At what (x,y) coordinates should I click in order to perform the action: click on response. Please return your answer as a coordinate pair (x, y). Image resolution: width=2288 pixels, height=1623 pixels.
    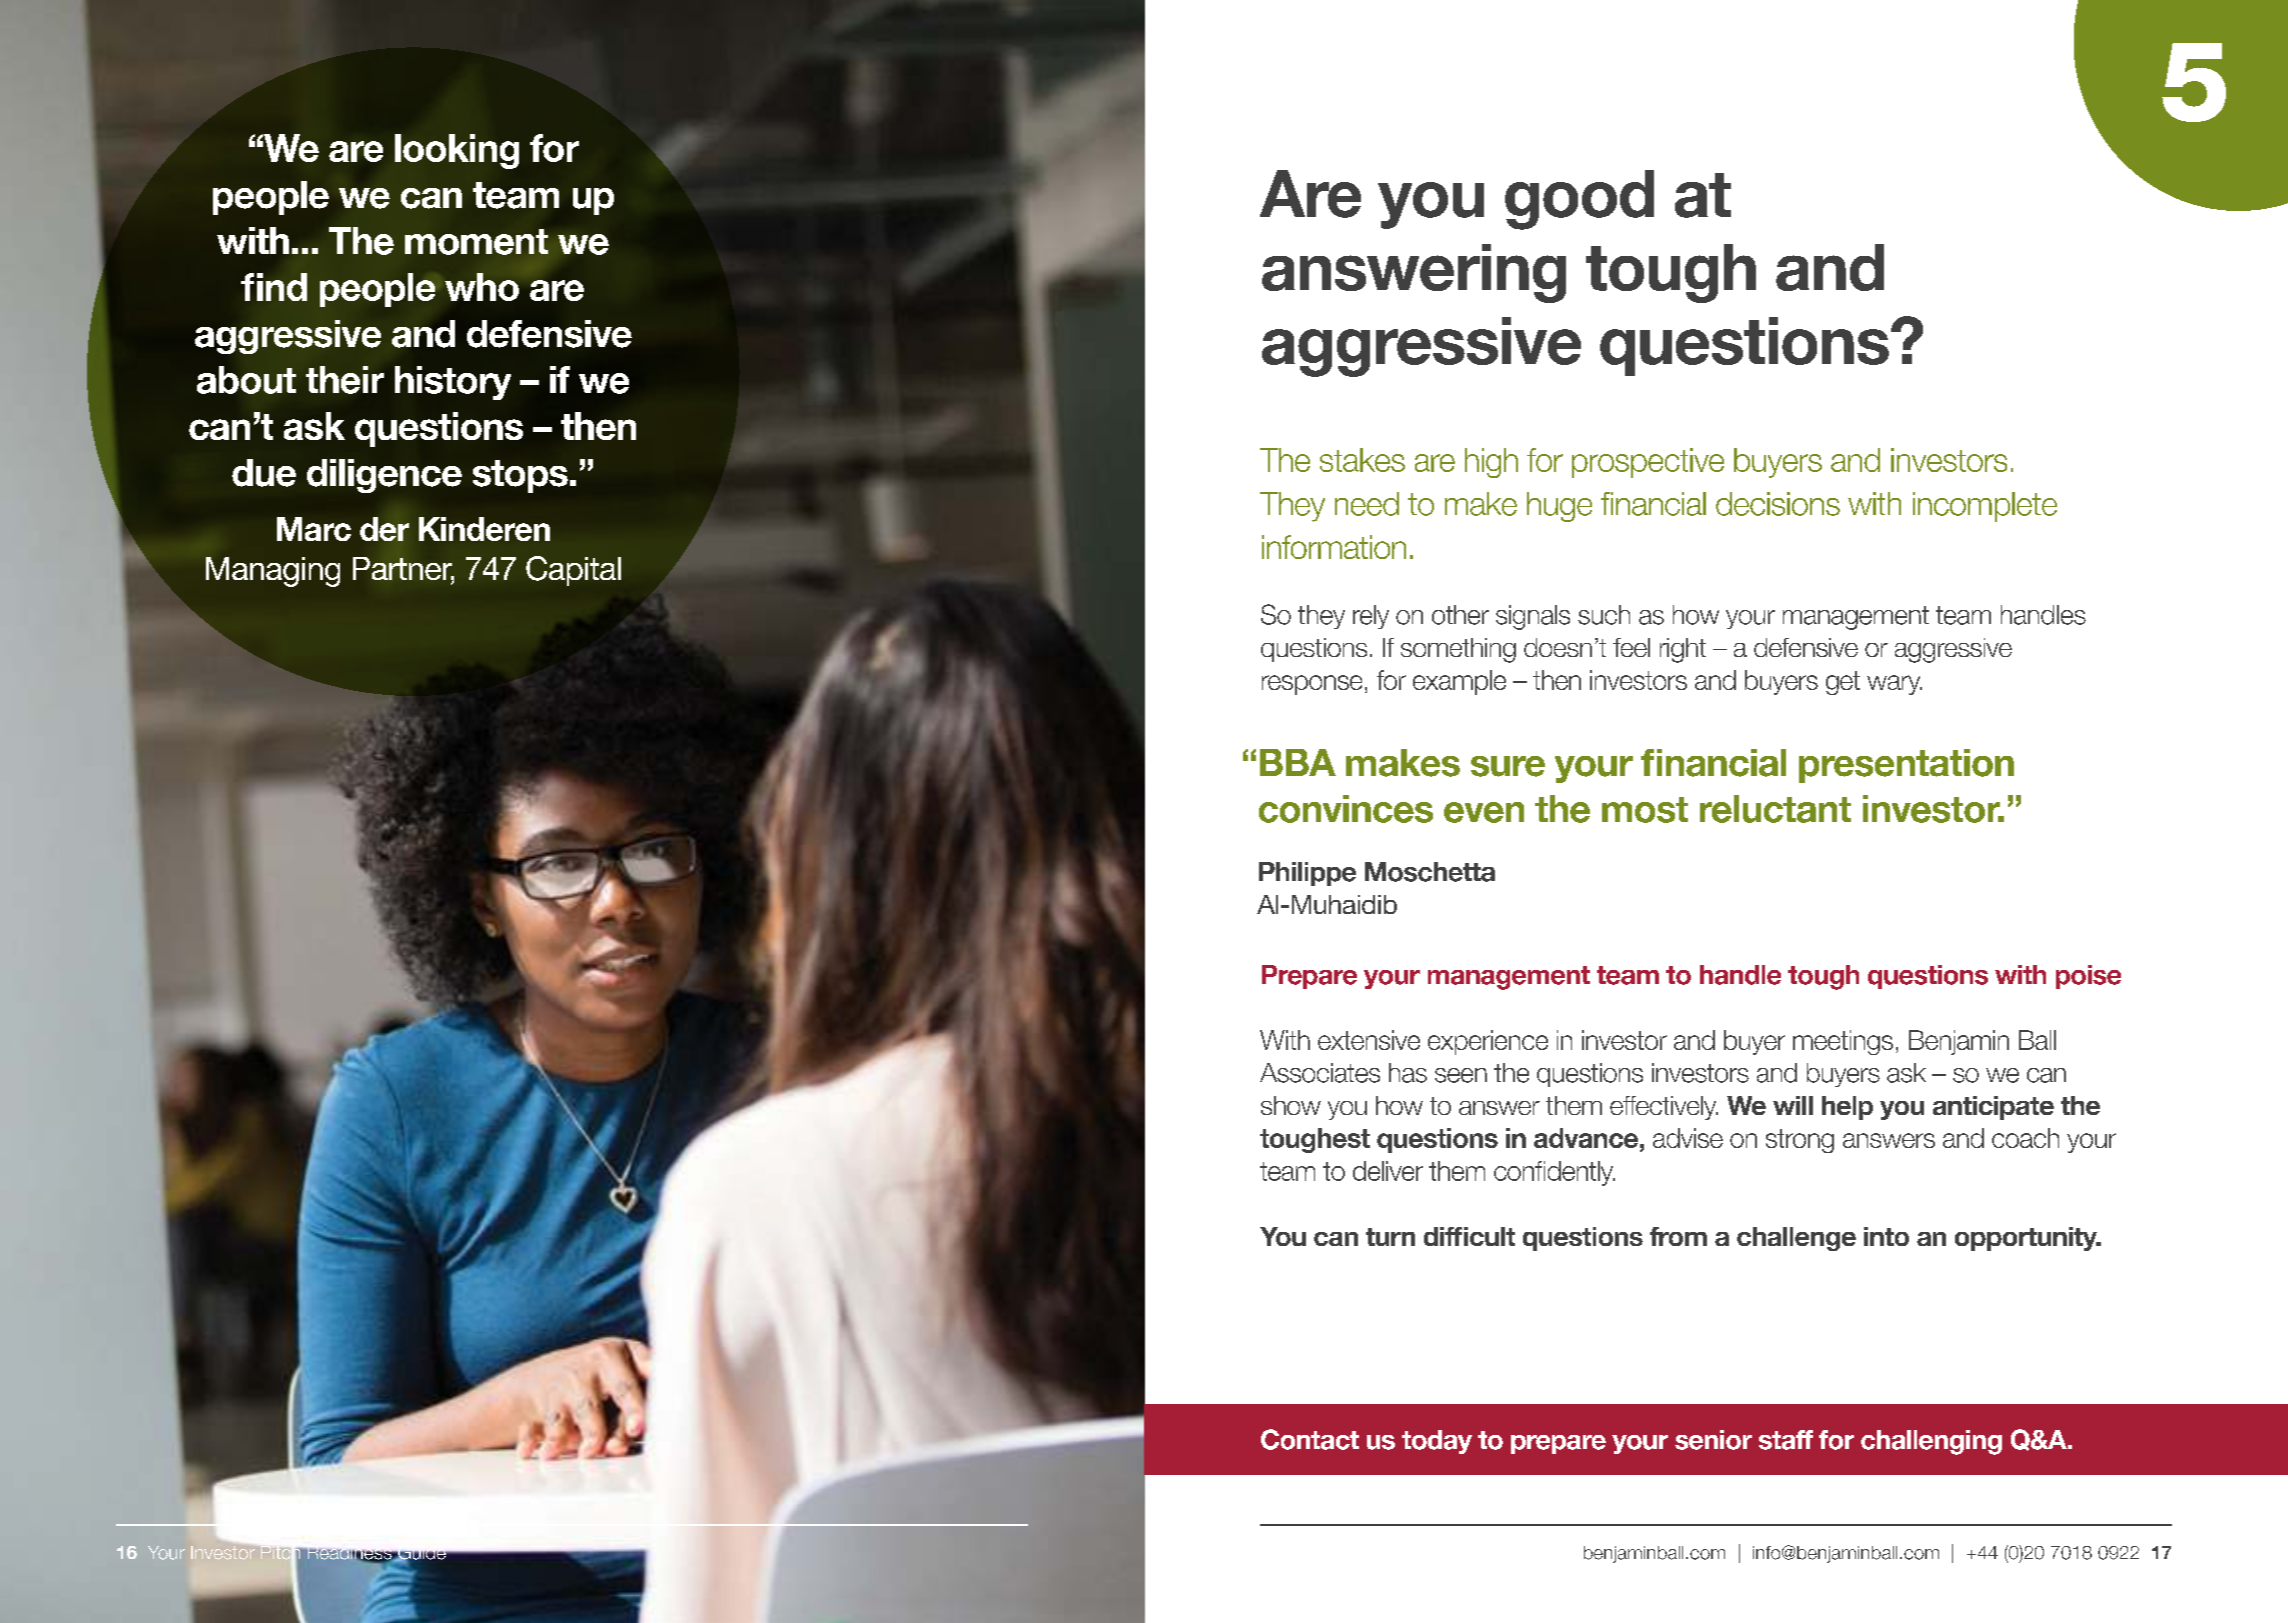
    Looking at the image, I should click on (1312, 685).
